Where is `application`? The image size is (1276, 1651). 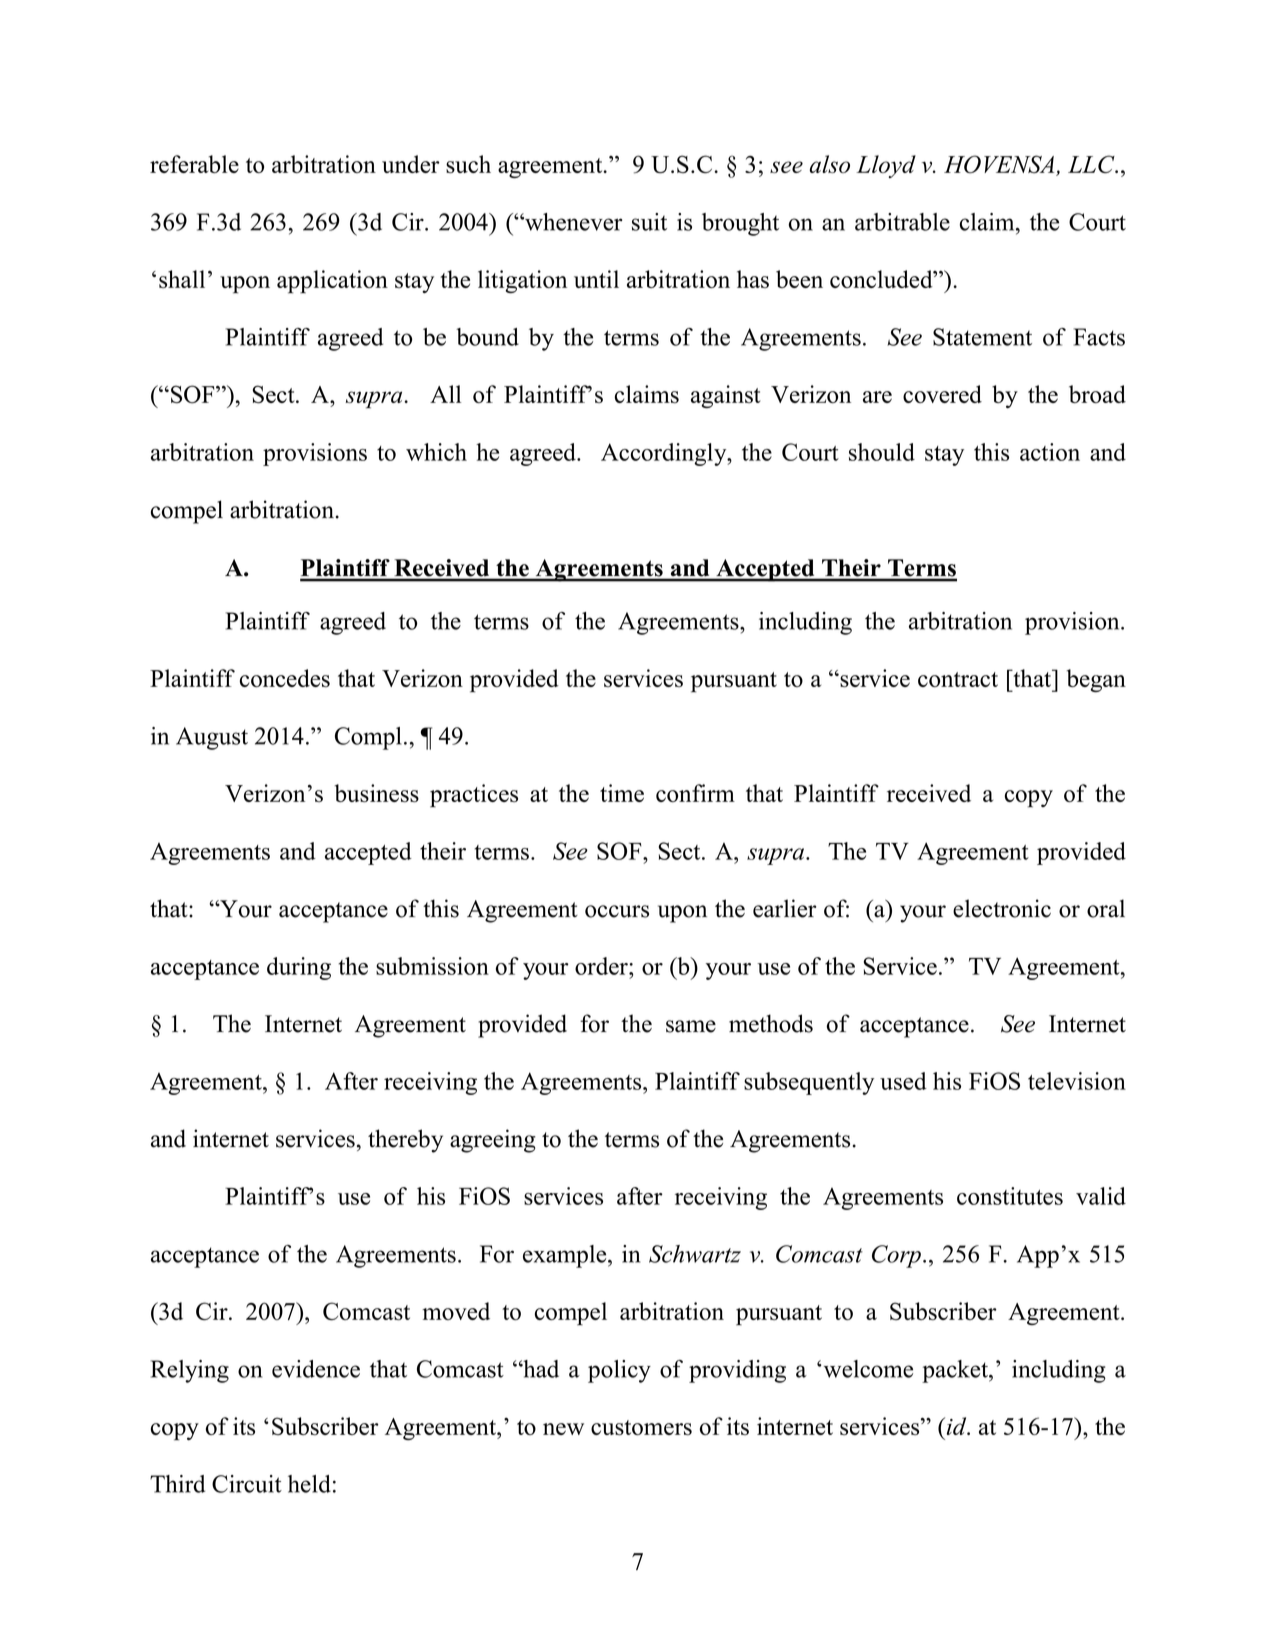 application is located at coordinates (332, 282).
